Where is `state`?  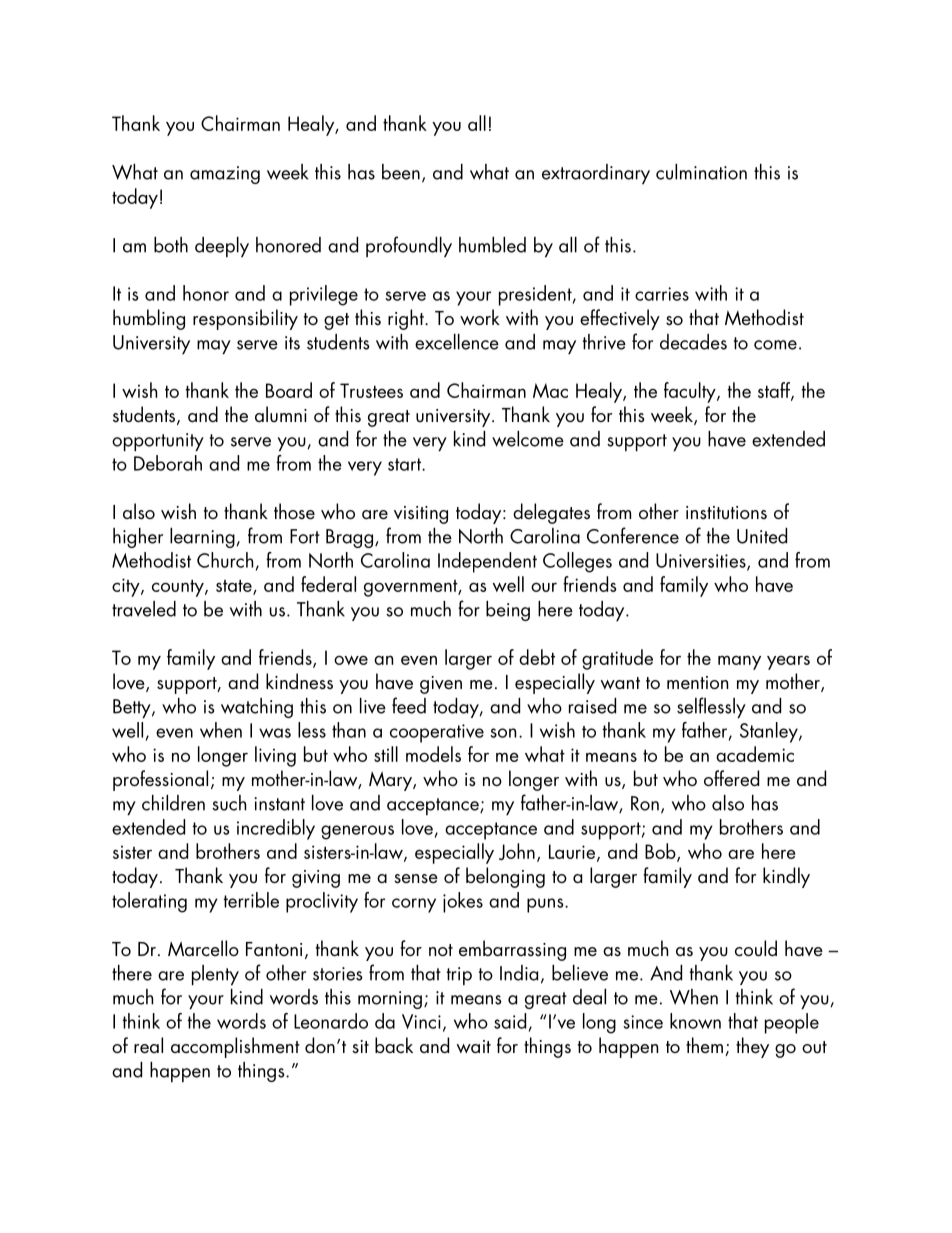
state is located at coordinates (235, 587).
